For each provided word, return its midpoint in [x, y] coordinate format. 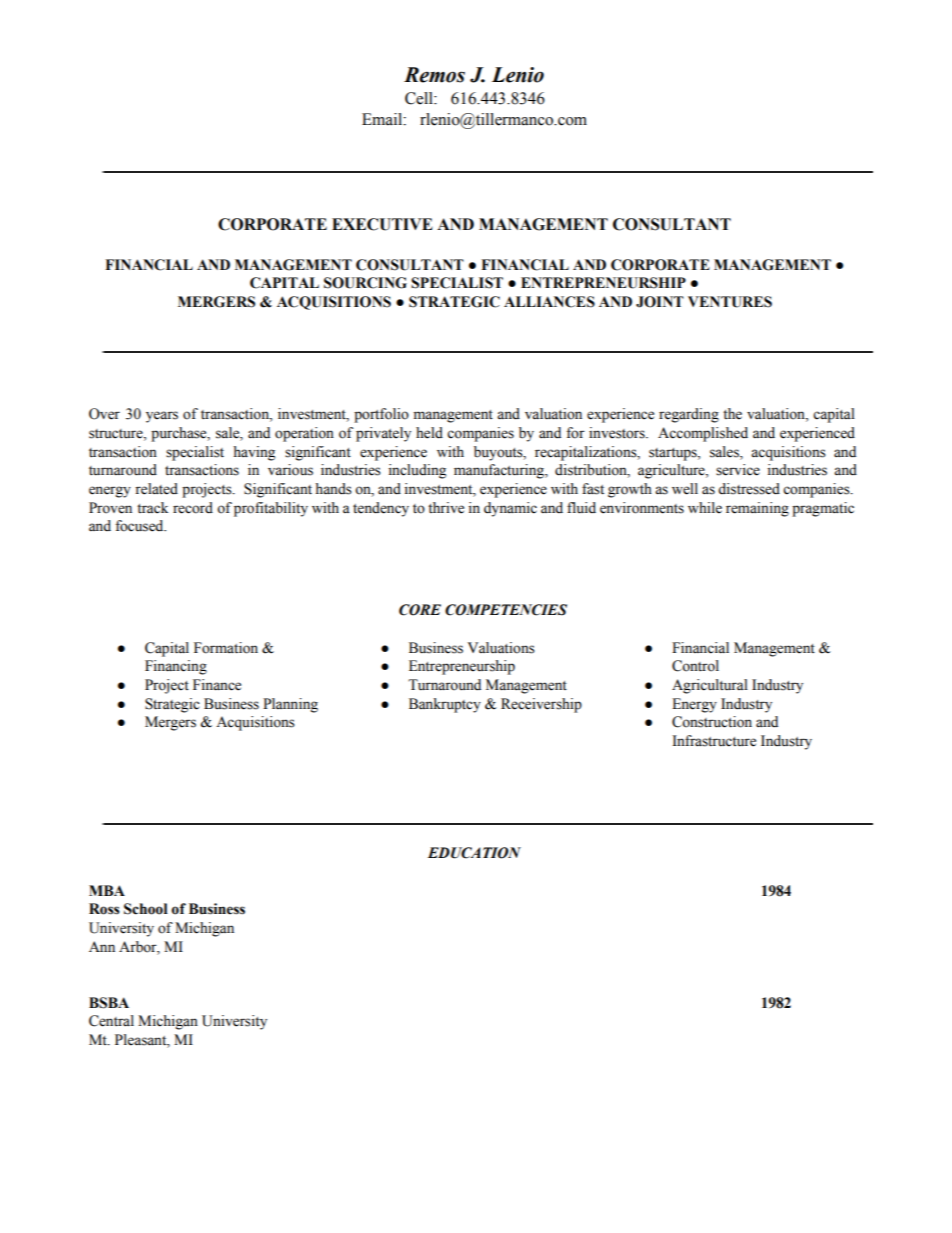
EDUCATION [474, 853]
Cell [420, 98]
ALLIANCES [549, 302]
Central [111, 1021]
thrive [446, 508]
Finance [217, 685]
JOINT [660, 302]
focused [140, 526]
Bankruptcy [445, 705]
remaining [757, 509]
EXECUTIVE [382, 224]
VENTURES [730, 302]
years [162, 417]
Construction [712, 722]
